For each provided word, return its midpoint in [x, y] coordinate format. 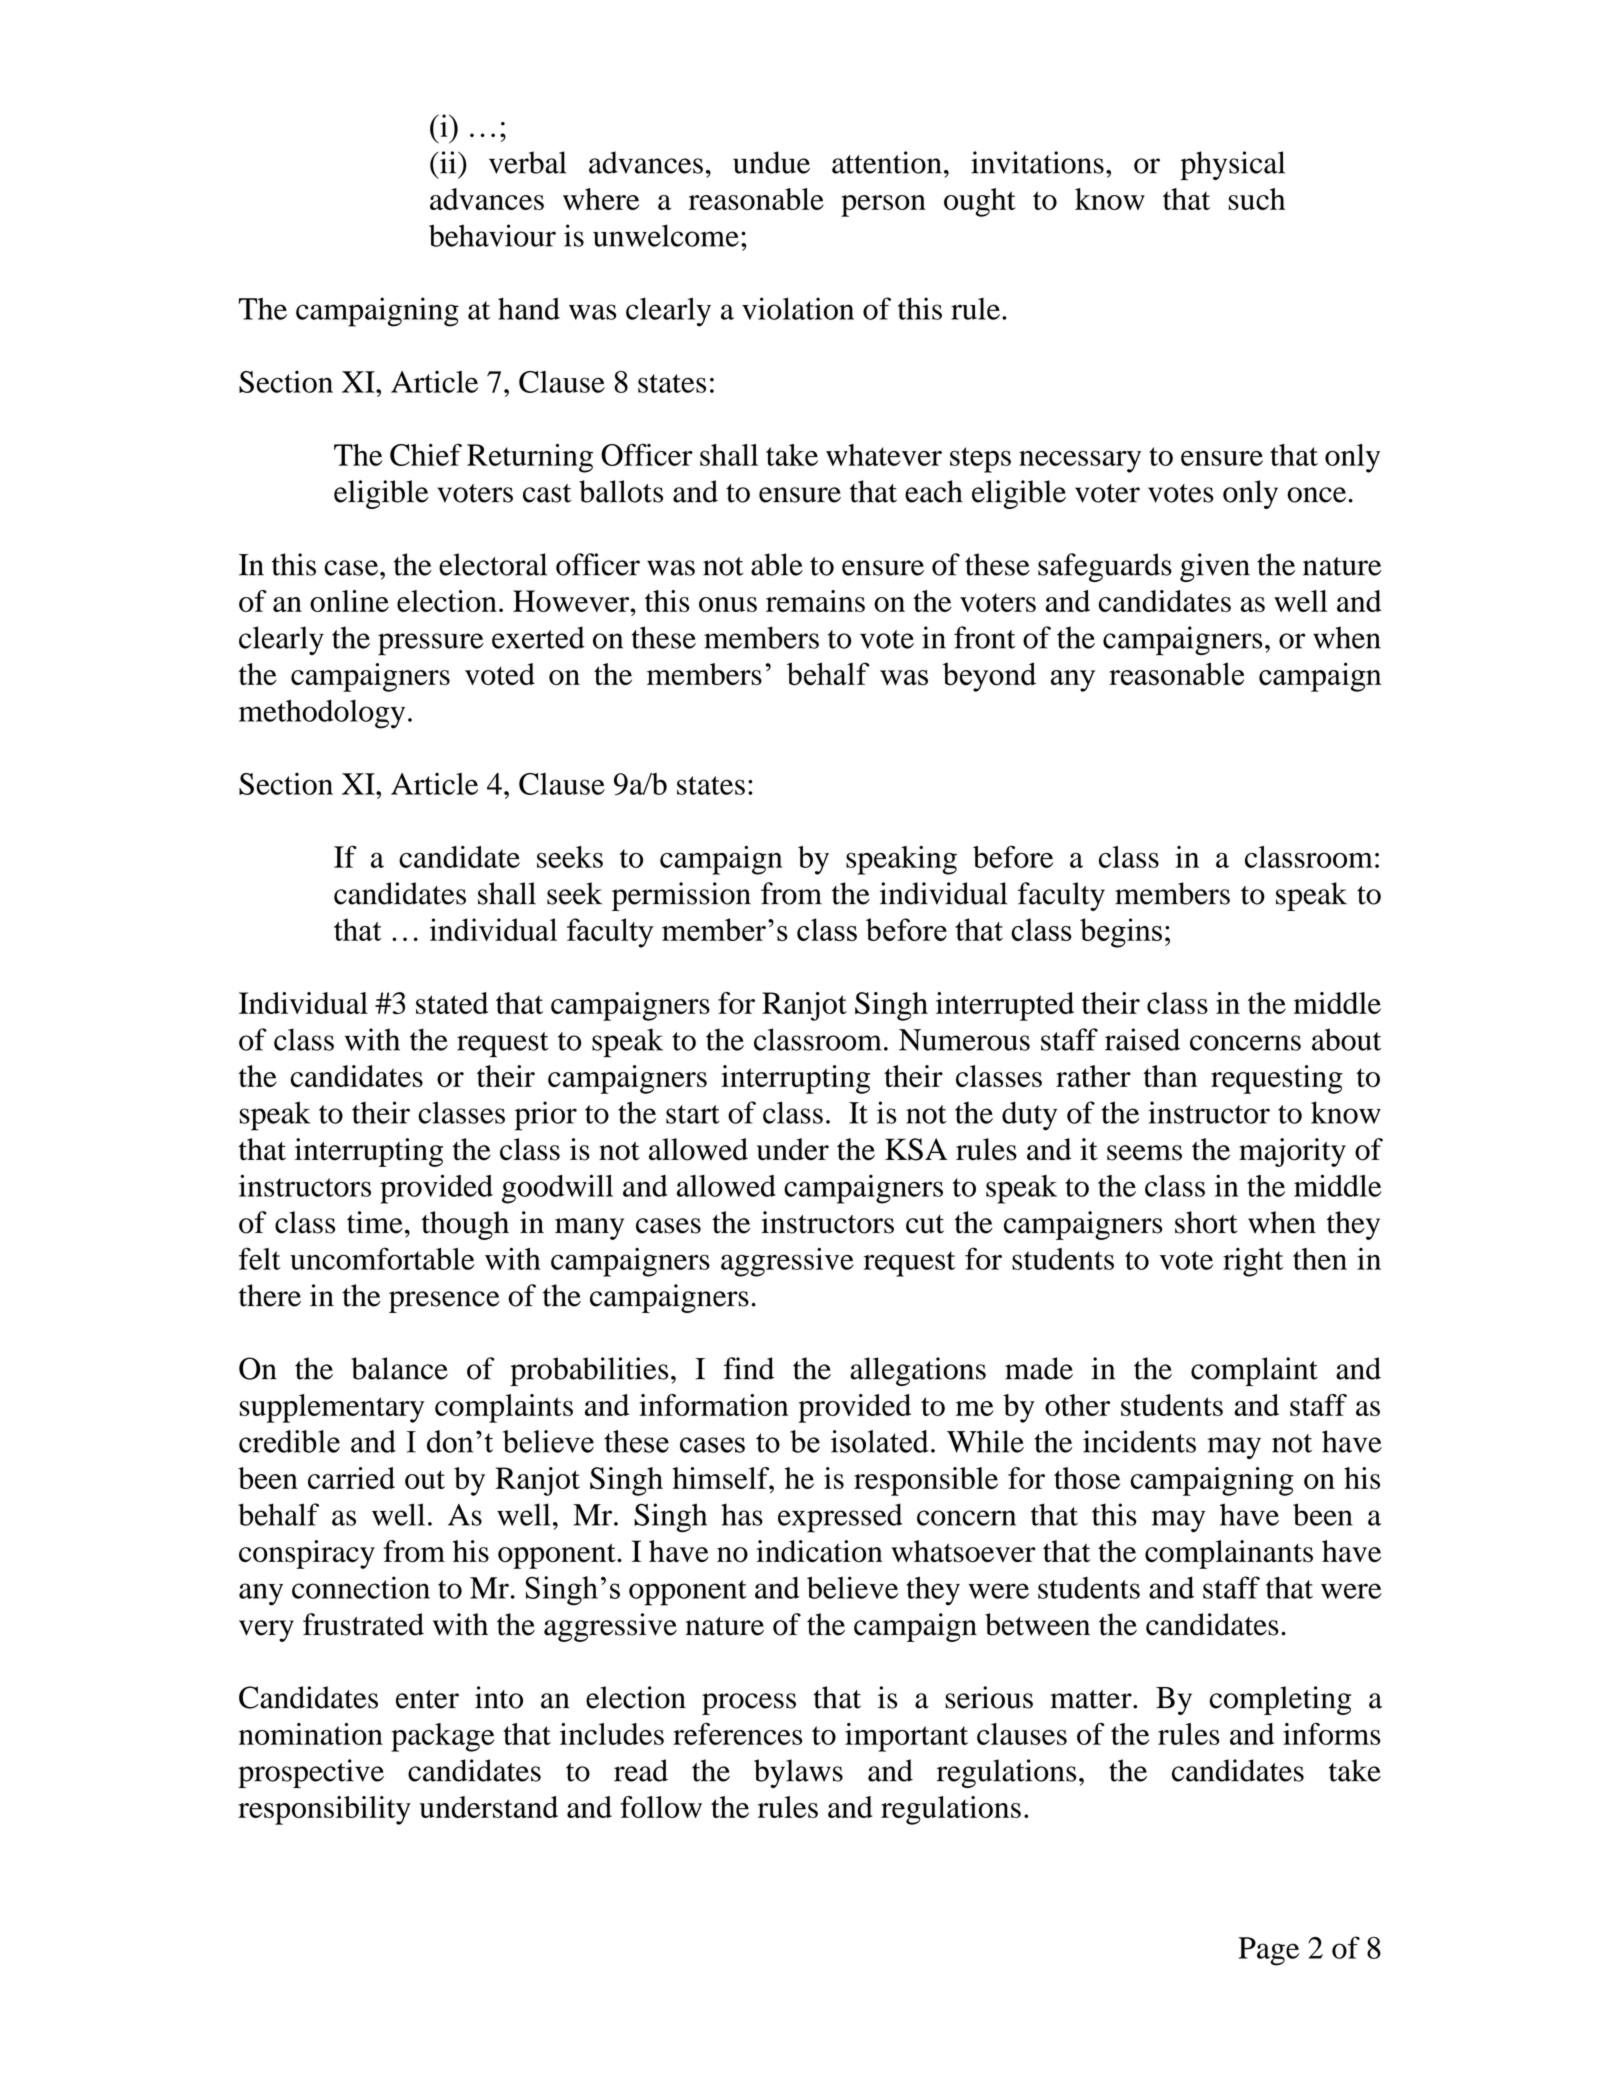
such [1256, 199]
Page [1268, 1951]
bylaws [798, 1773]
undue [771, 162]
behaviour [492, 235]
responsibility [324, 1810]
